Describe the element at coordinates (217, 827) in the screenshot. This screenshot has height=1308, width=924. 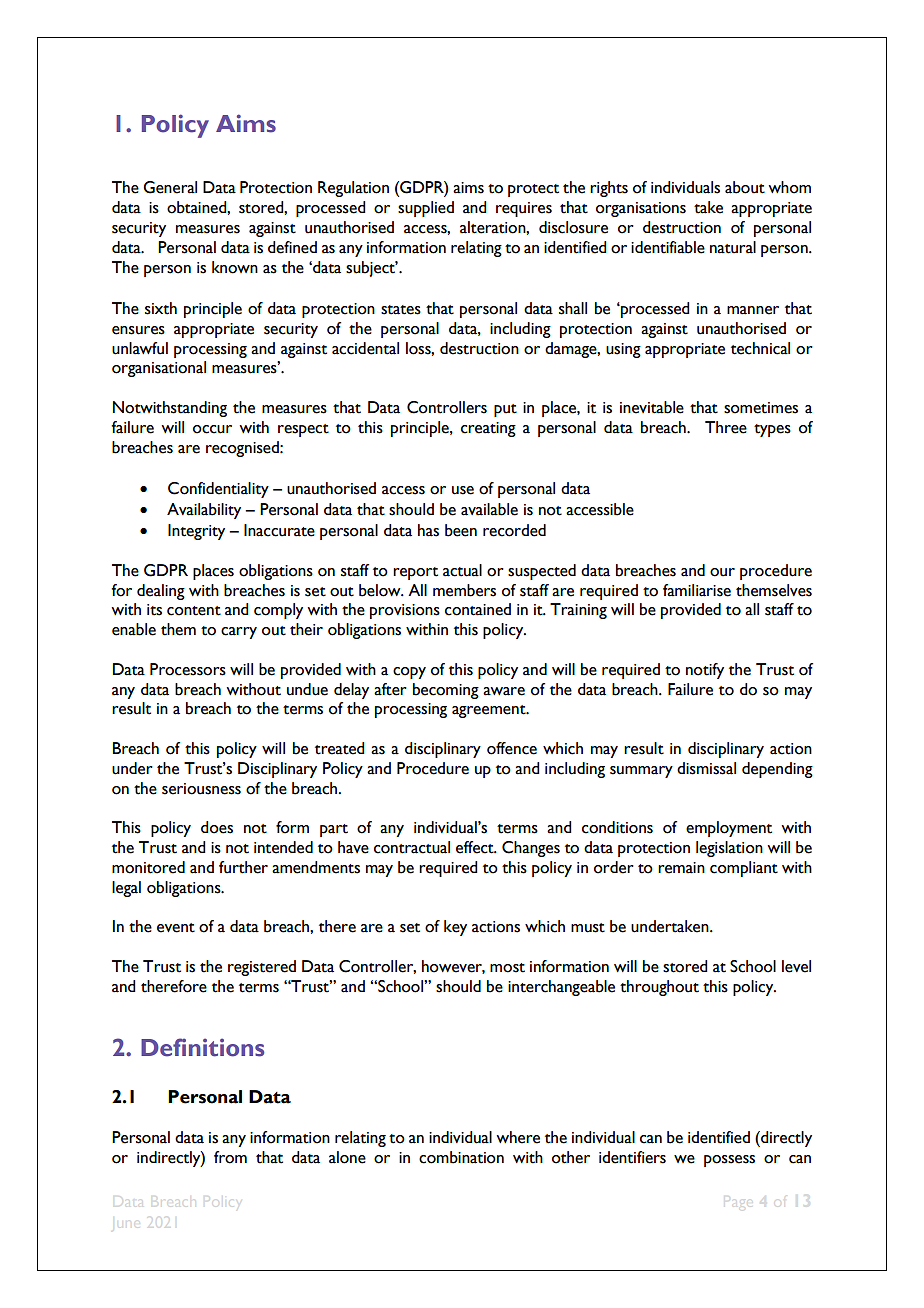
I see `does` at that location.
